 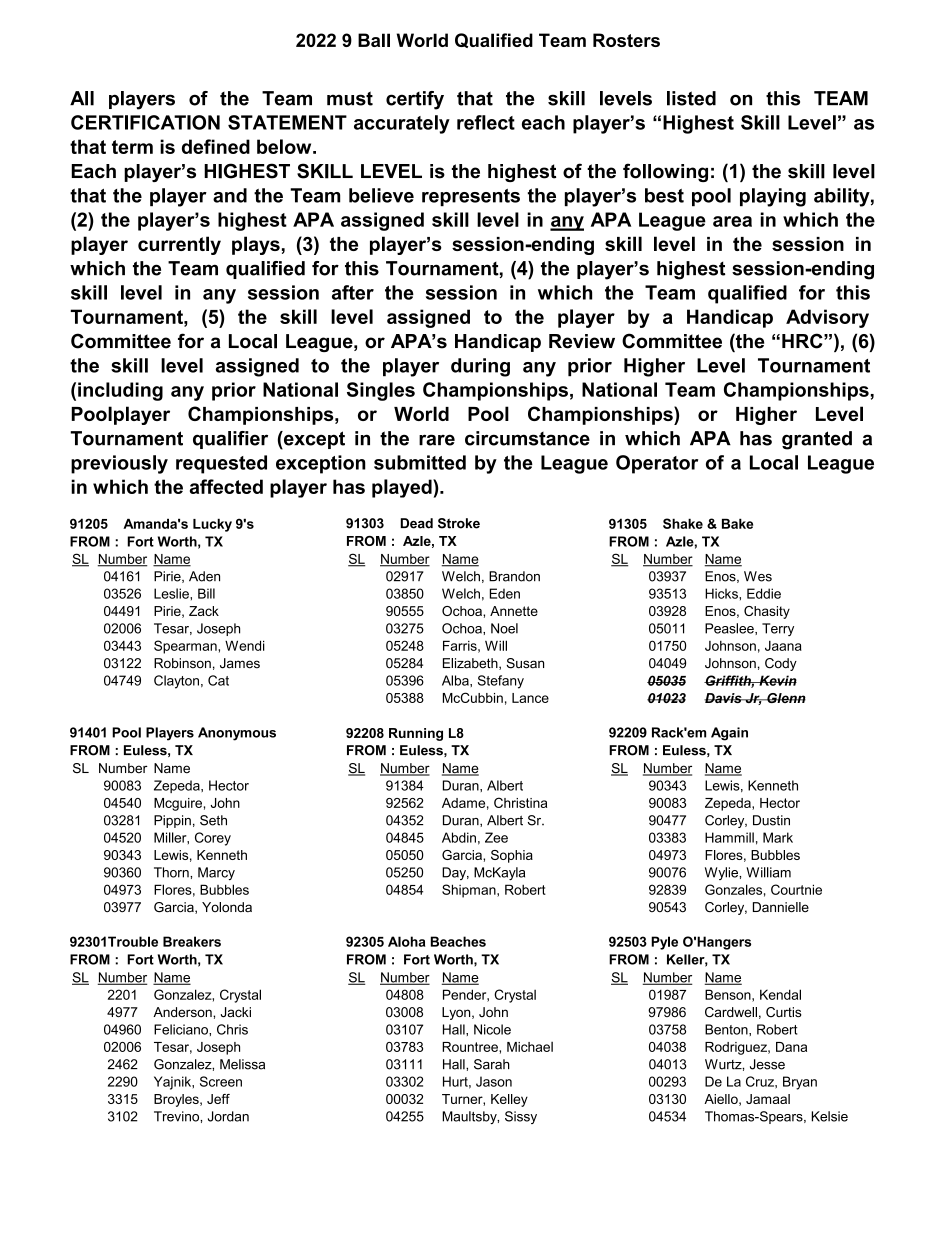 I want to click on Screen, so click(x=221, y=1081).
